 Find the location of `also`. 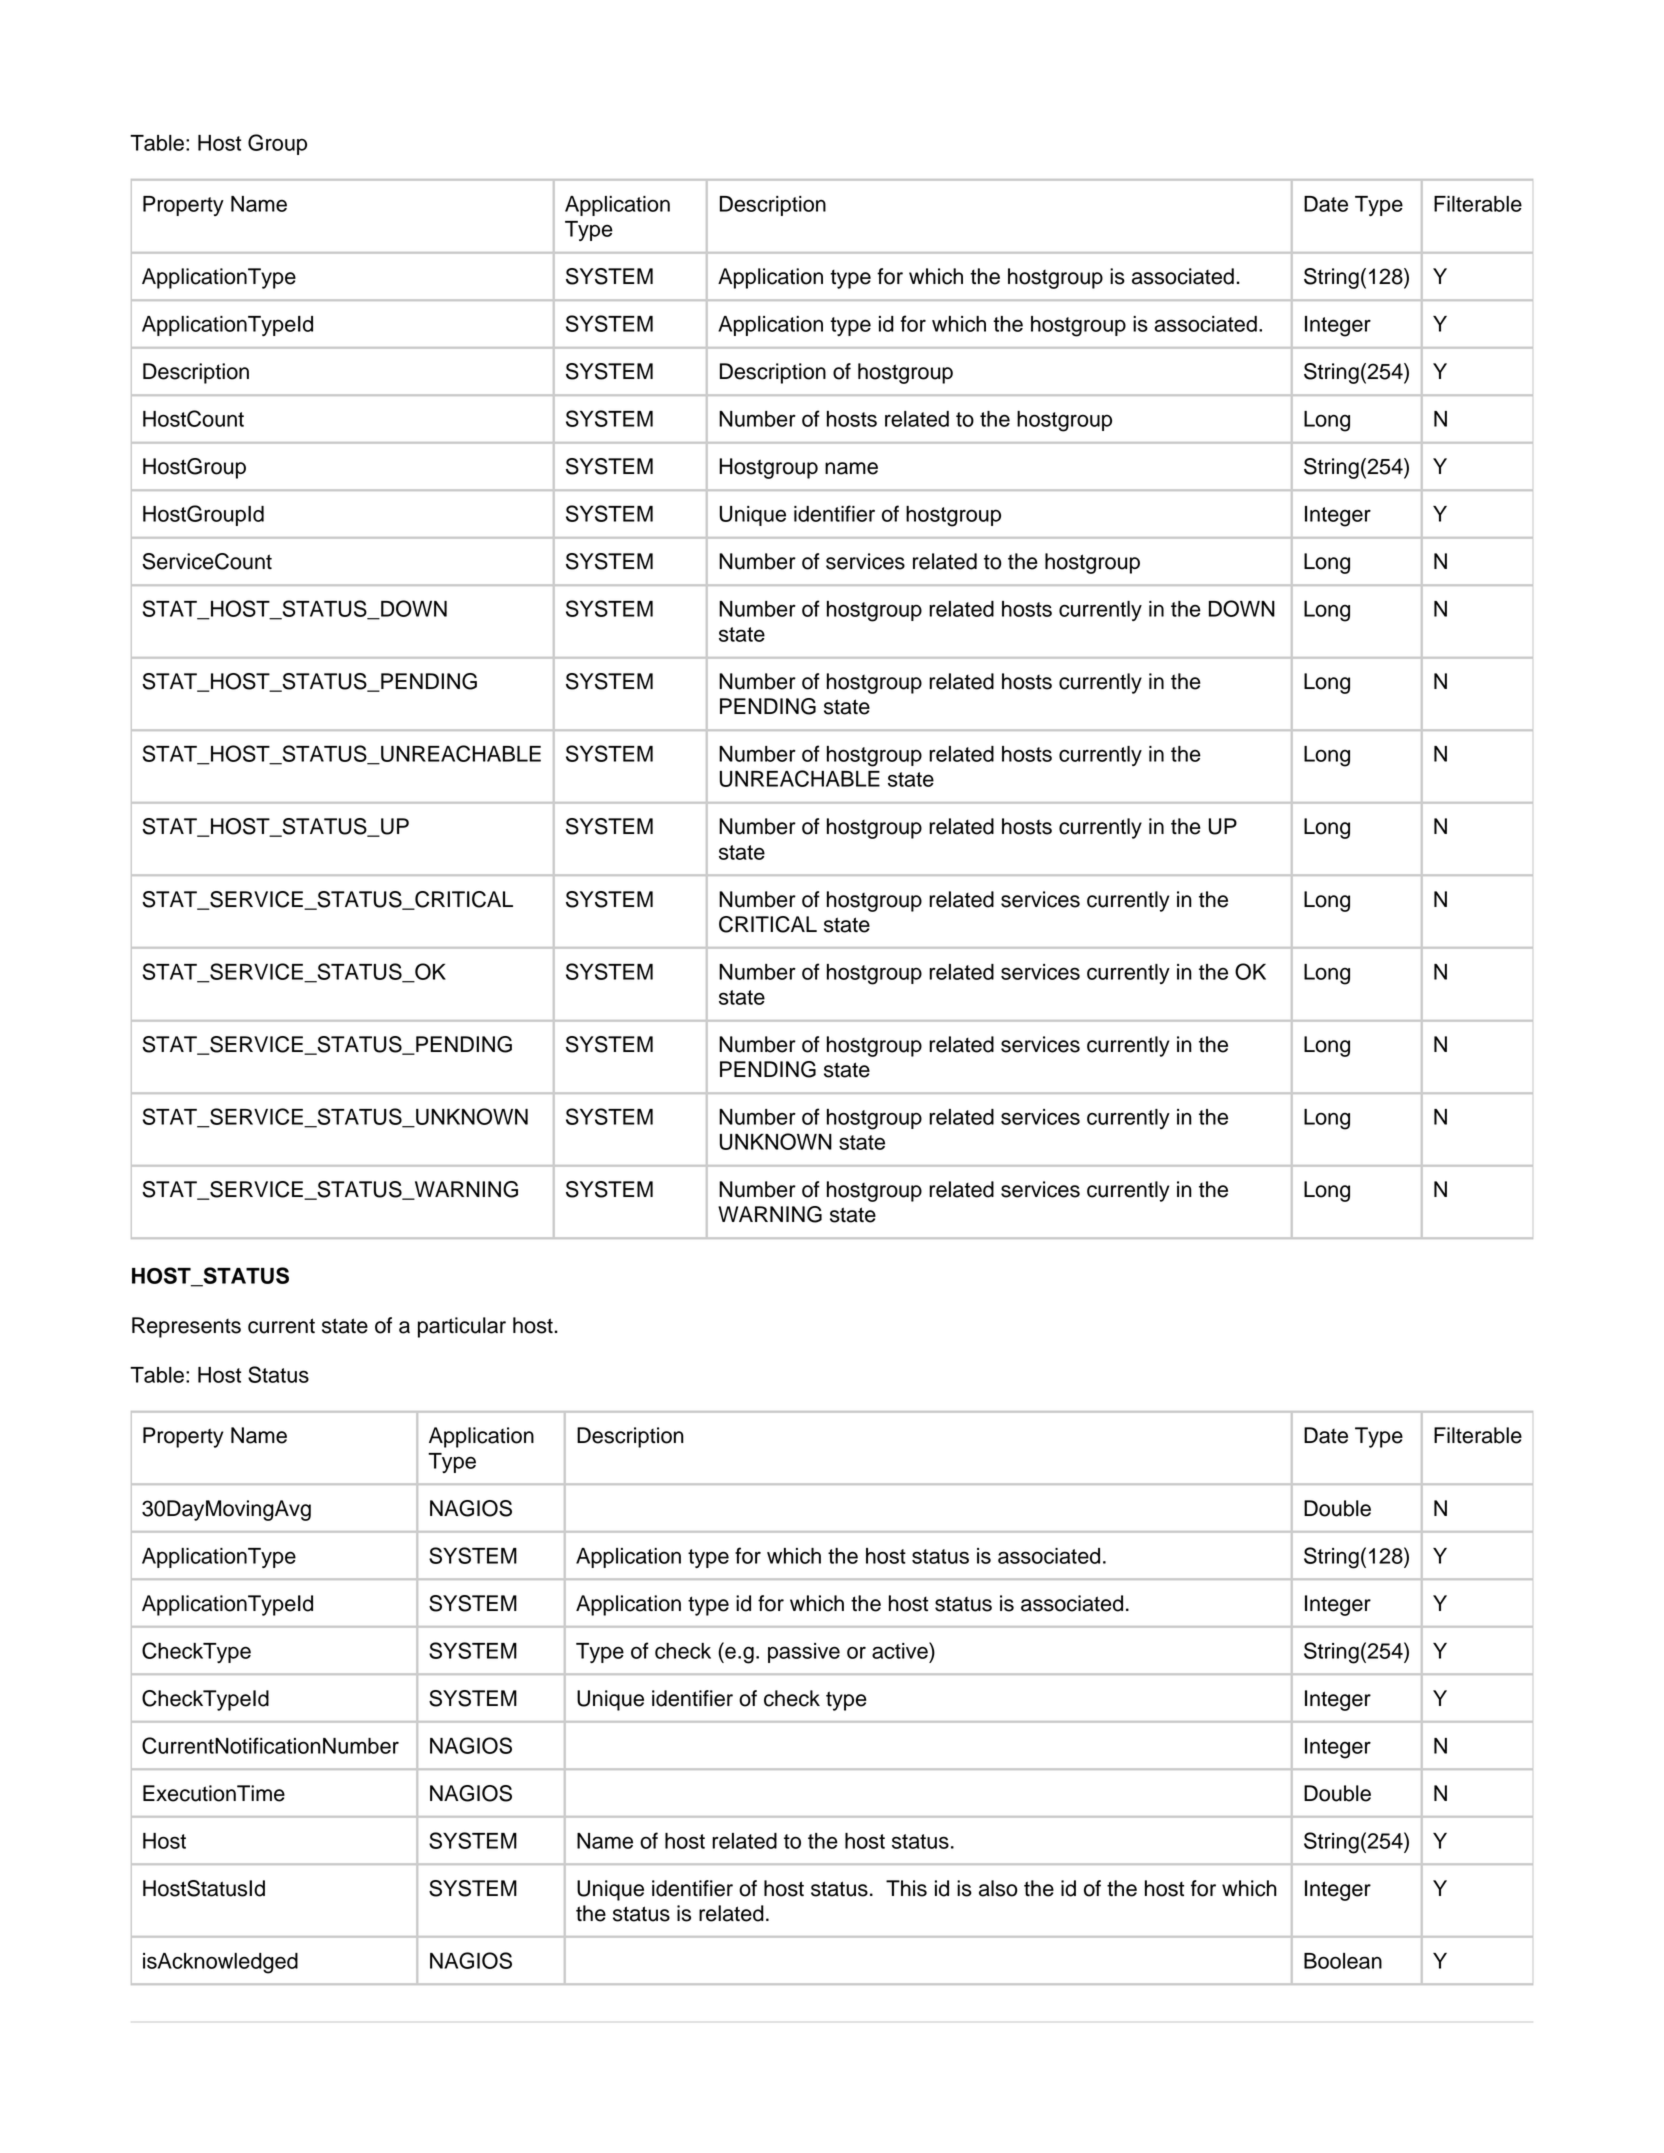

also is located at coordinates (998, 1888).
